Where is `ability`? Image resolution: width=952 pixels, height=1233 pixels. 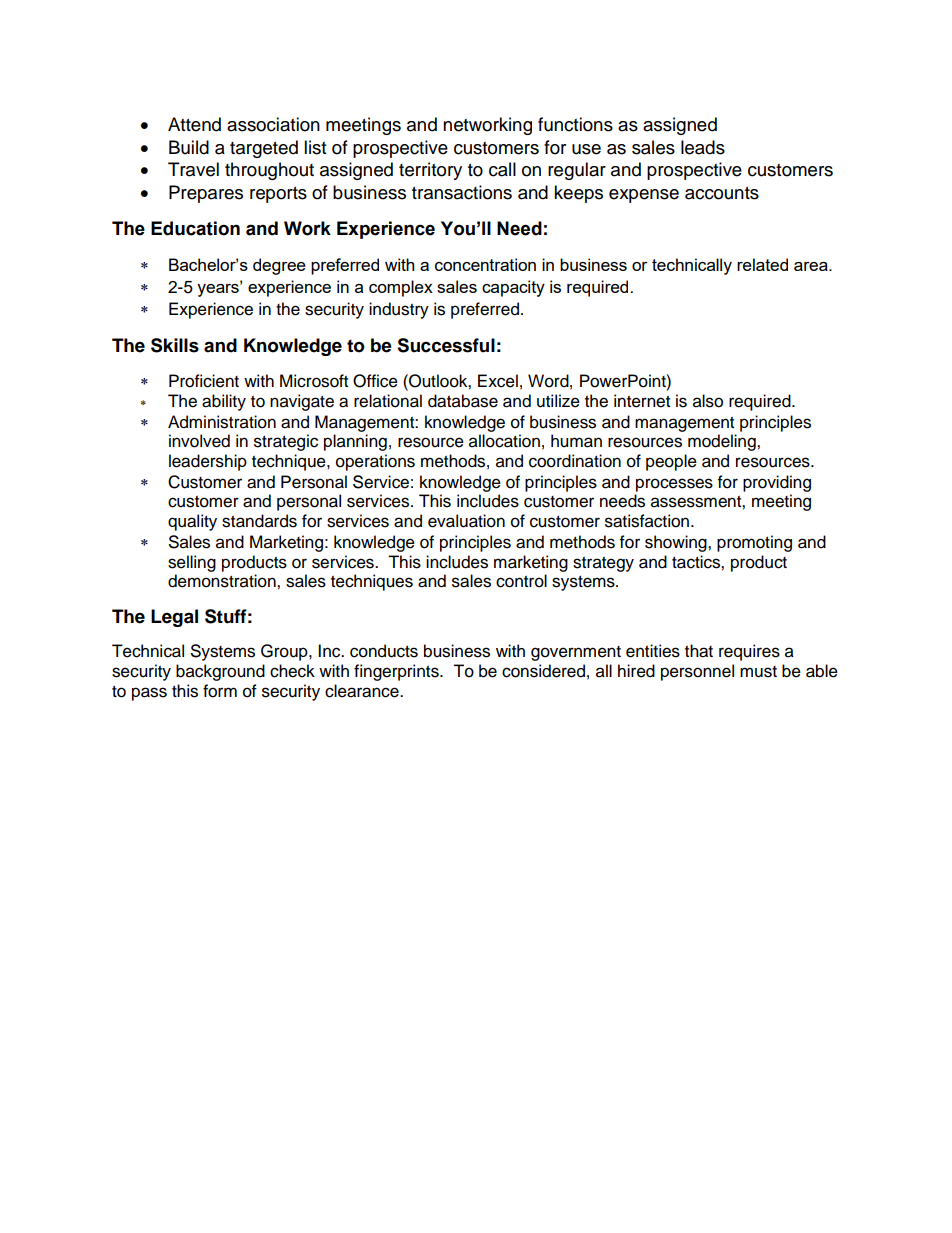 ability is located at coordinates (224, 402).
